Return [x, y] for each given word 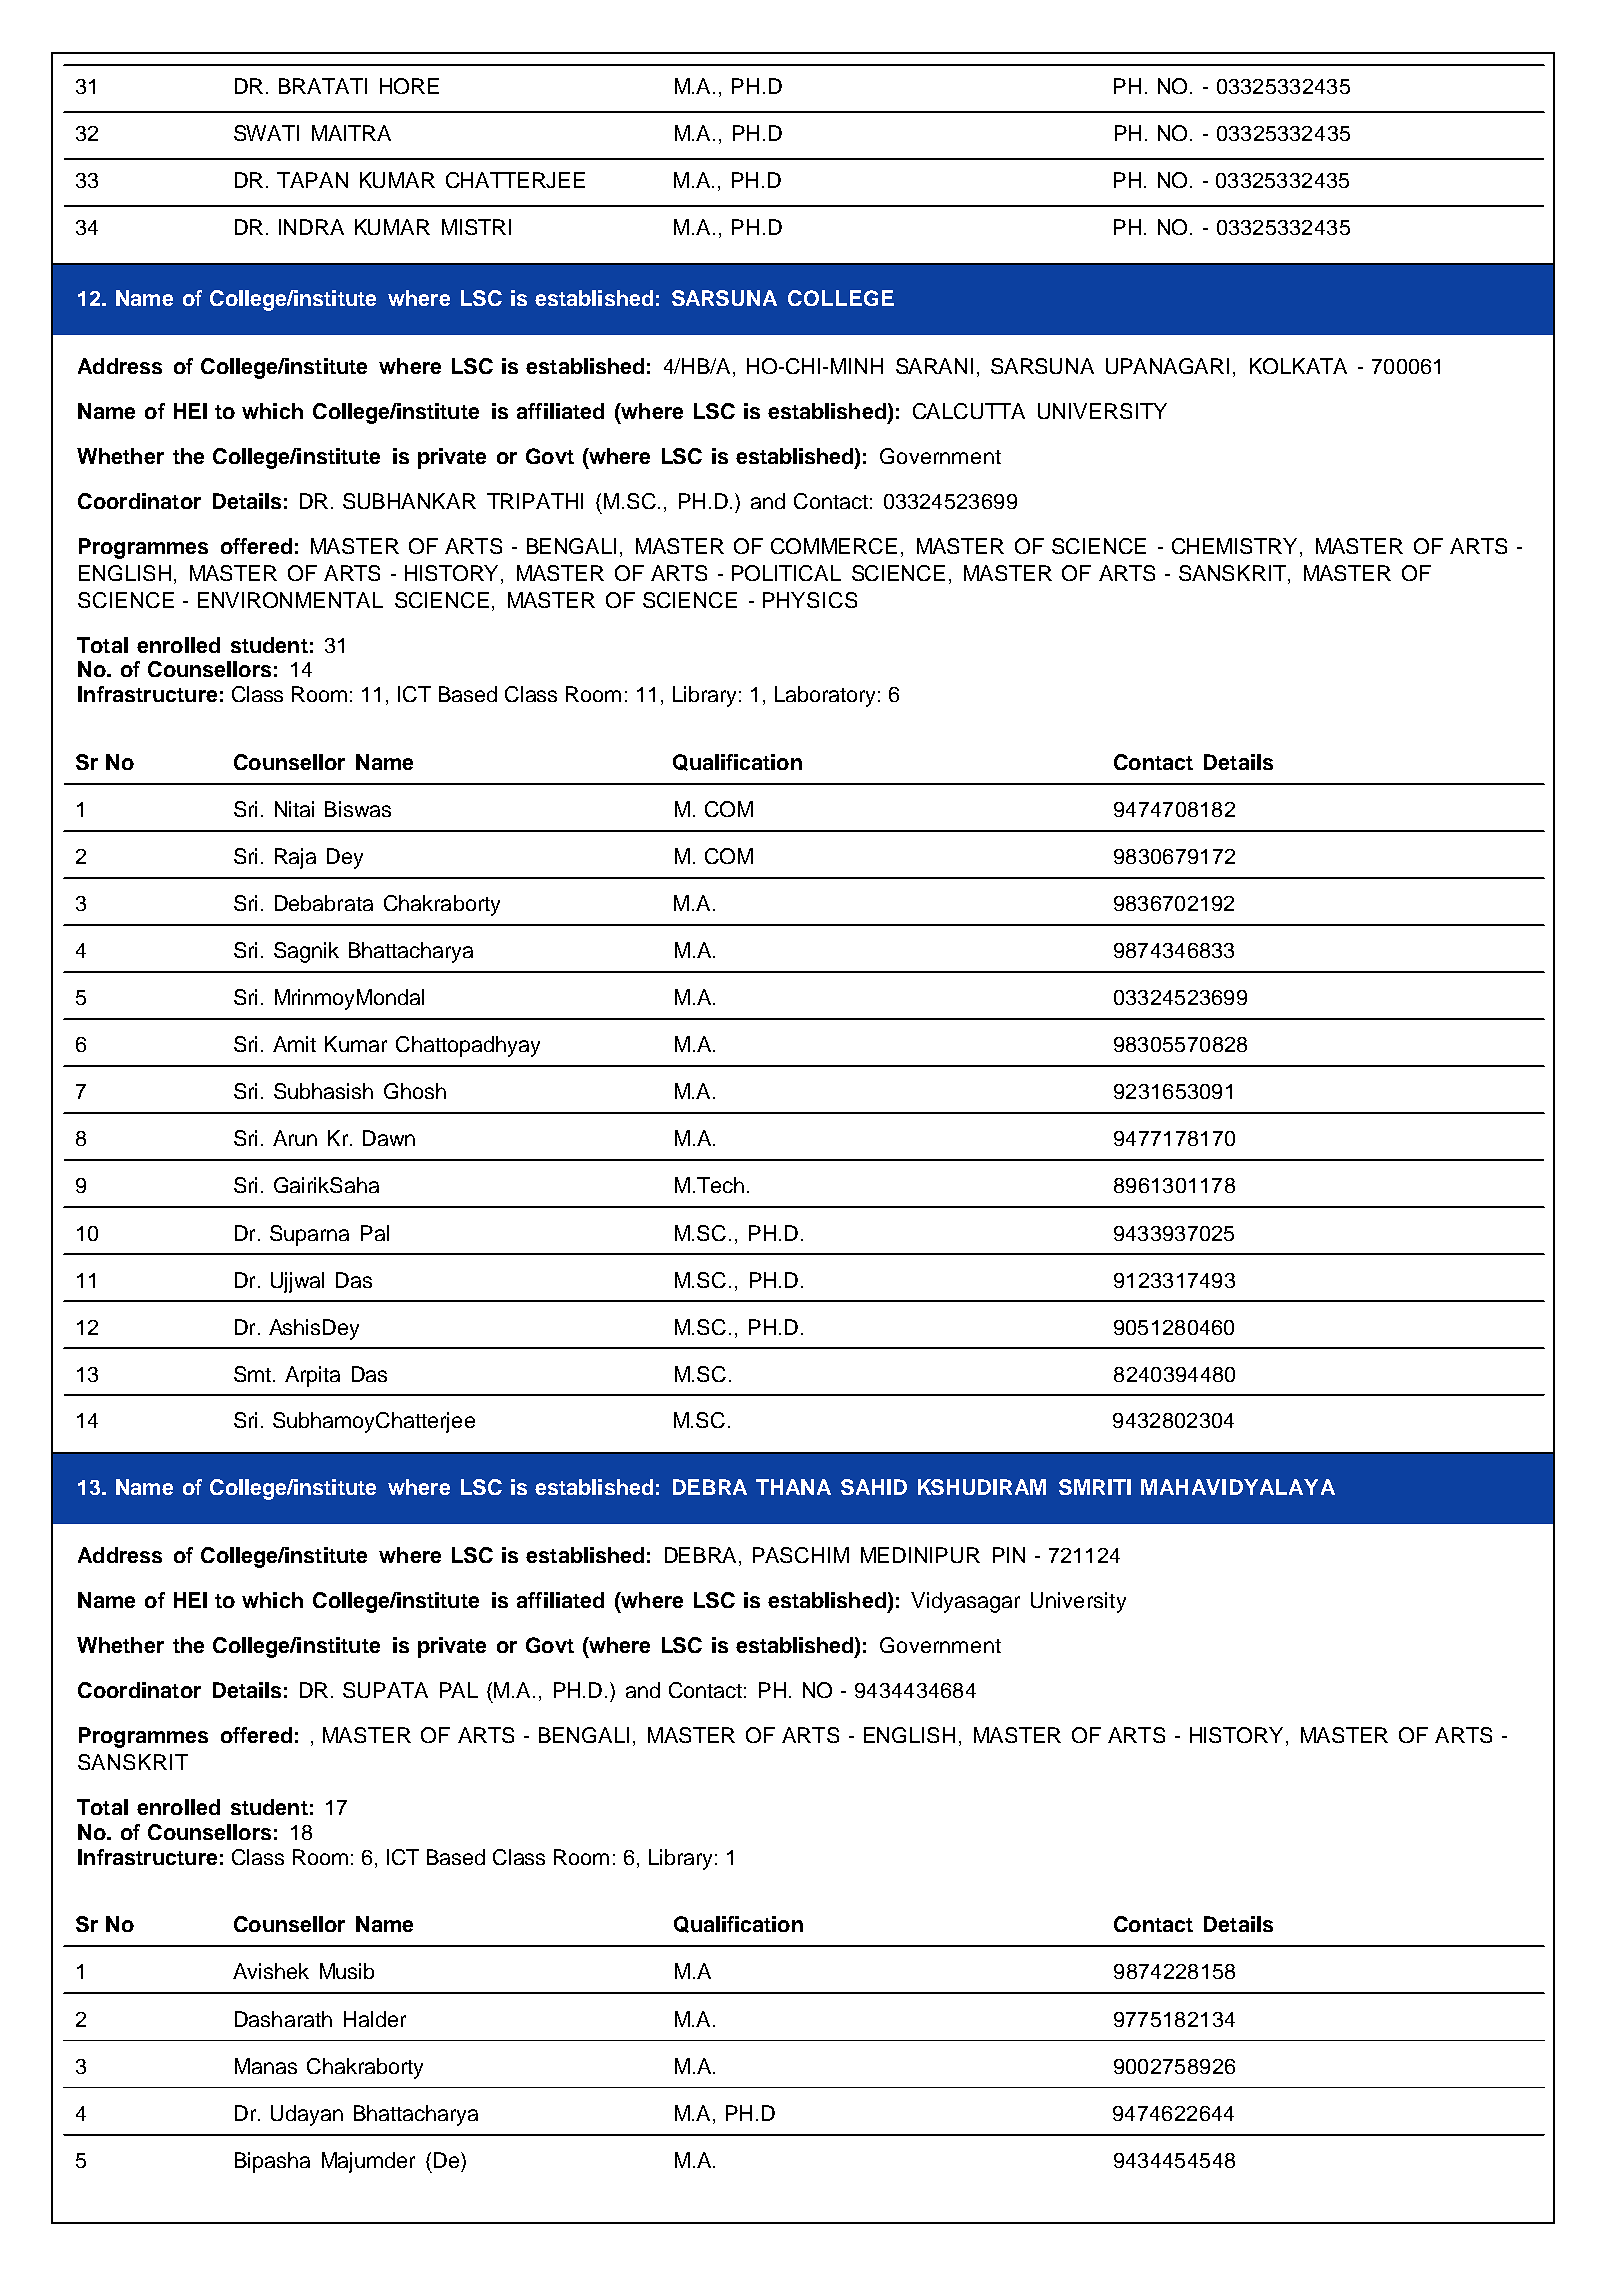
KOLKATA [1298, 366]
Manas [266, 2066]
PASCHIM [801, 1555]
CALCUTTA [969, 411]
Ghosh [415, 1091]
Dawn [389, 1138]
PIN [1009, 1555]
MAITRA [351, 133]
